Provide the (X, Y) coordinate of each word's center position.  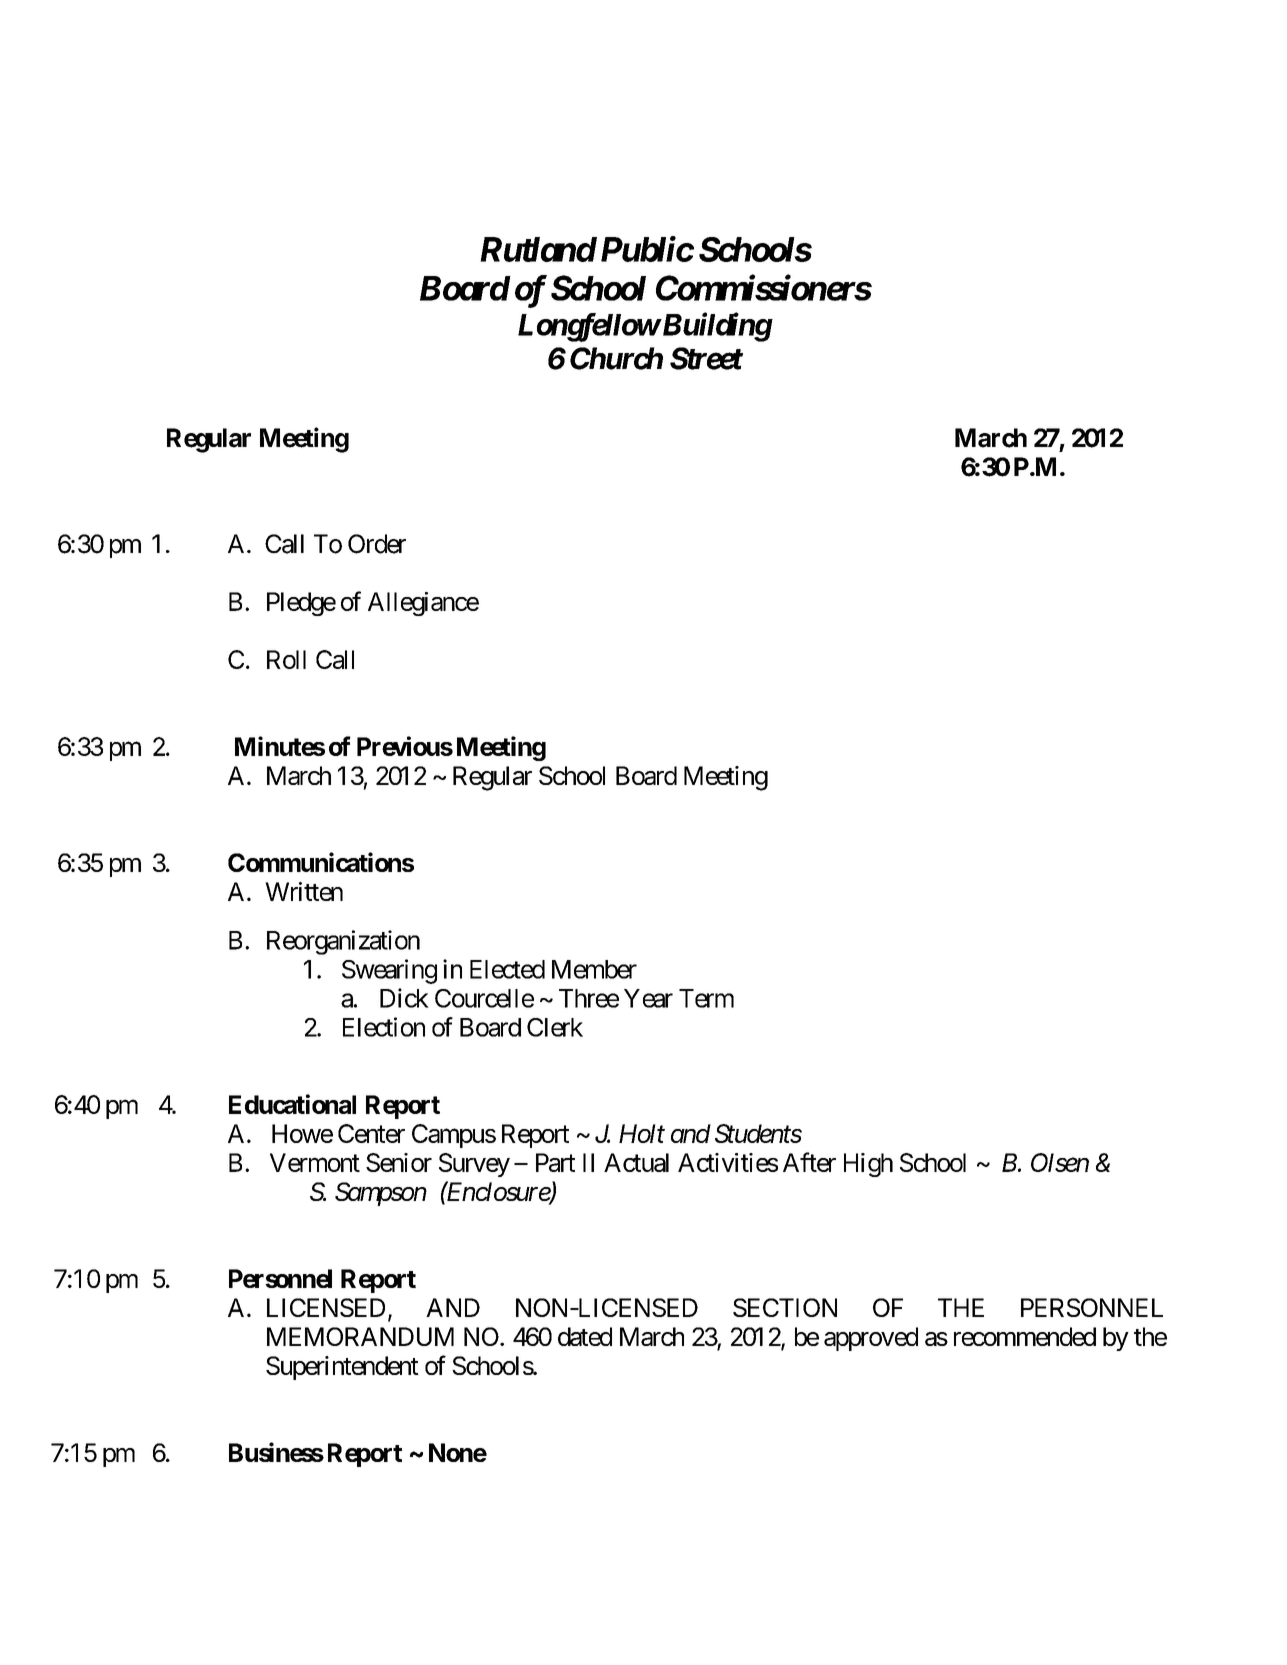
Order (377, 544)
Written (304, 891)
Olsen (1060, 1162)
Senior (399, 1162)
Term (706, 998)
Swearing (389, 971)
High (868, 1165)
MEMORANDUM (360, 1336)
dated (585, 1336)
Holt (642, 1133)
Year (648, 998)
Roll (286, 659)
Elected (507, 969)
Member (594, 969)
